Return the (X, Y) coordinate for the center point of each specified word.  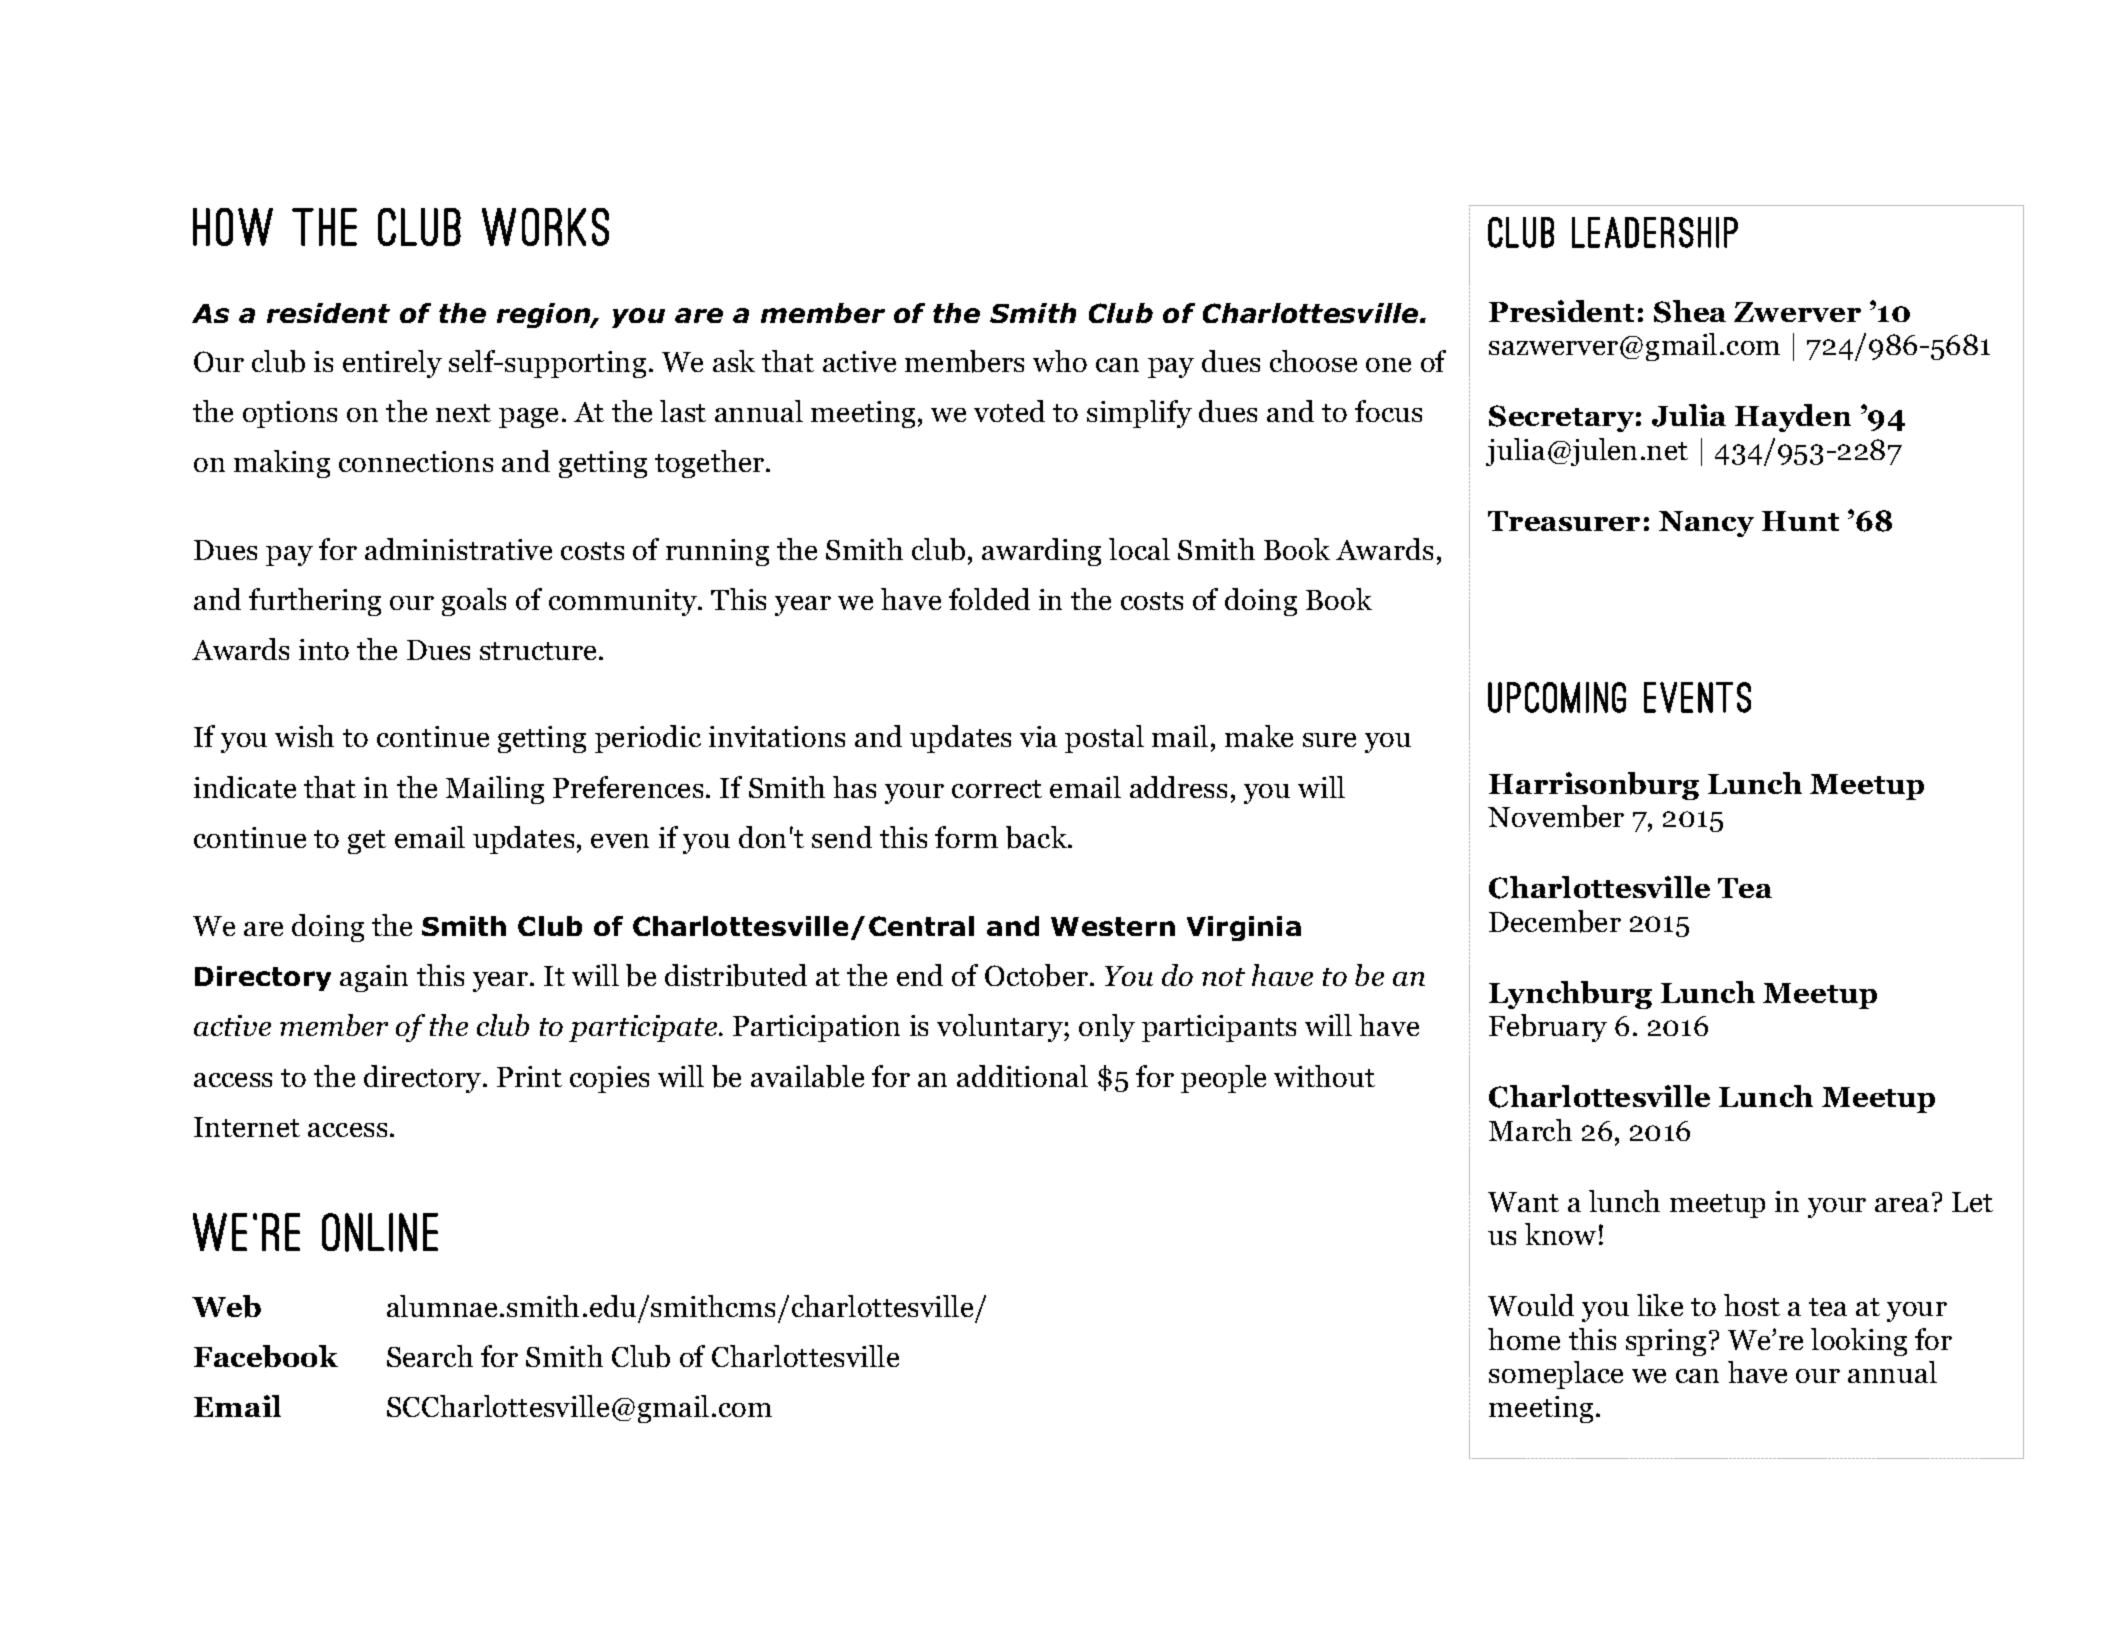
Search (430, 1356)
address (1178, 787)
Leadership (1655, 232)
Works (545, 227)
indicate (245, 787)
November (1556, 816)
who (1060, 361)
